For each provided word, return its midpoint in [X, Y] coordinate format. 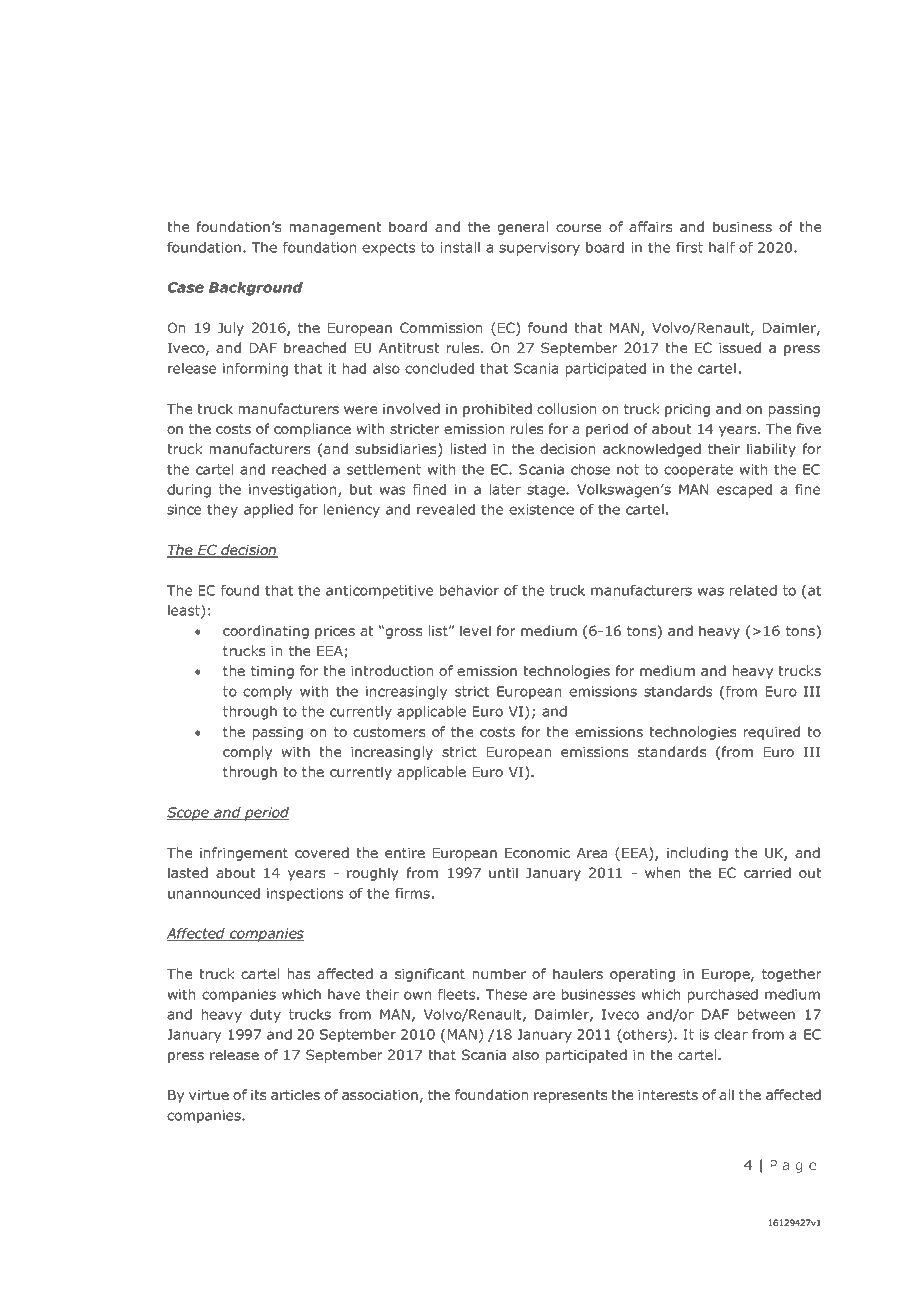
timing [272, 672]
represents [570, 1096]
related [753, 590]
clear [731, 1034]
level [475, 630]
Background [256, 289]
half [722, 247]
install [460, 247]
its [258, 1095]
